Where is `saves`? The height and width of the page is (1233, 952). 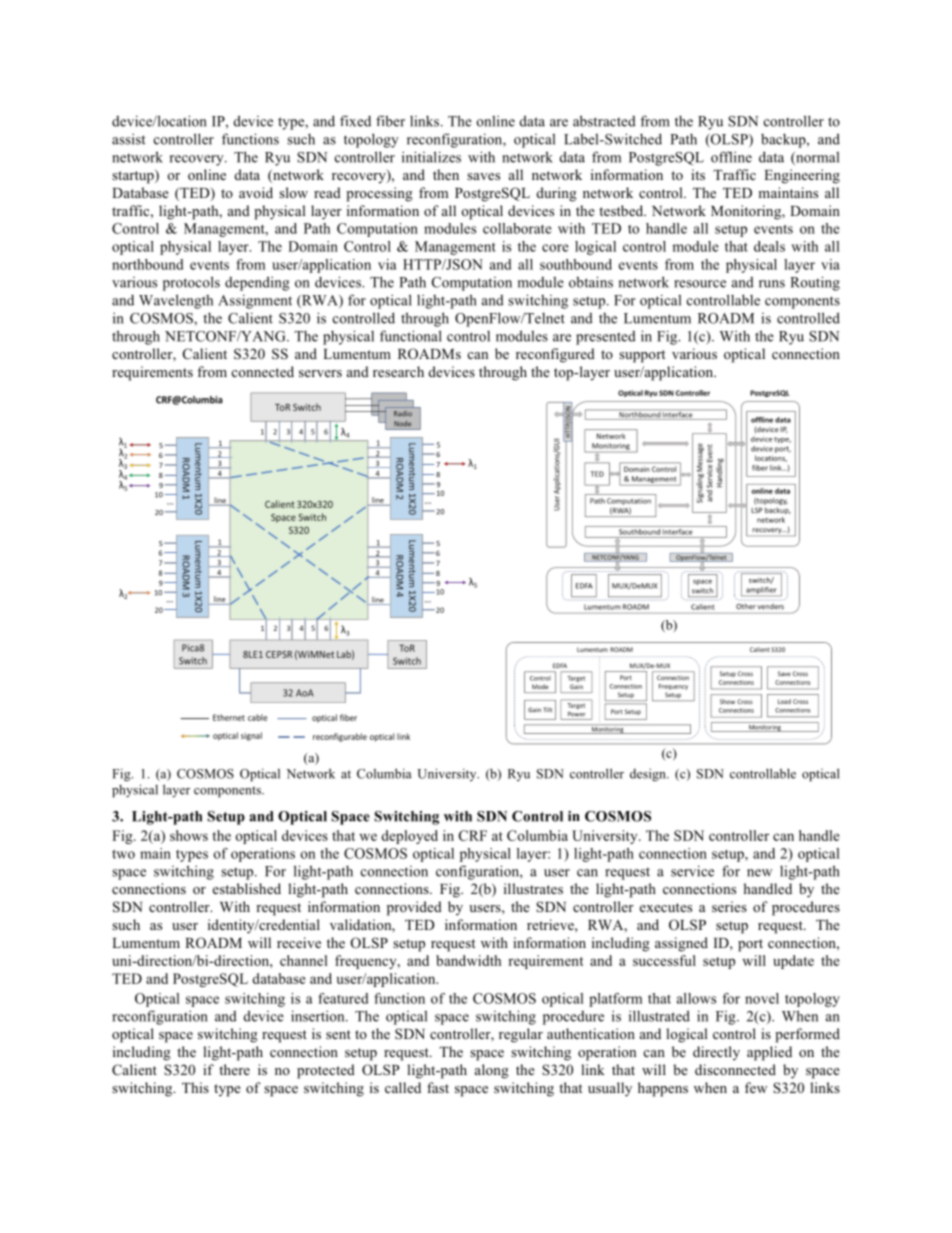 saves is located at coordinates (483, 176).
